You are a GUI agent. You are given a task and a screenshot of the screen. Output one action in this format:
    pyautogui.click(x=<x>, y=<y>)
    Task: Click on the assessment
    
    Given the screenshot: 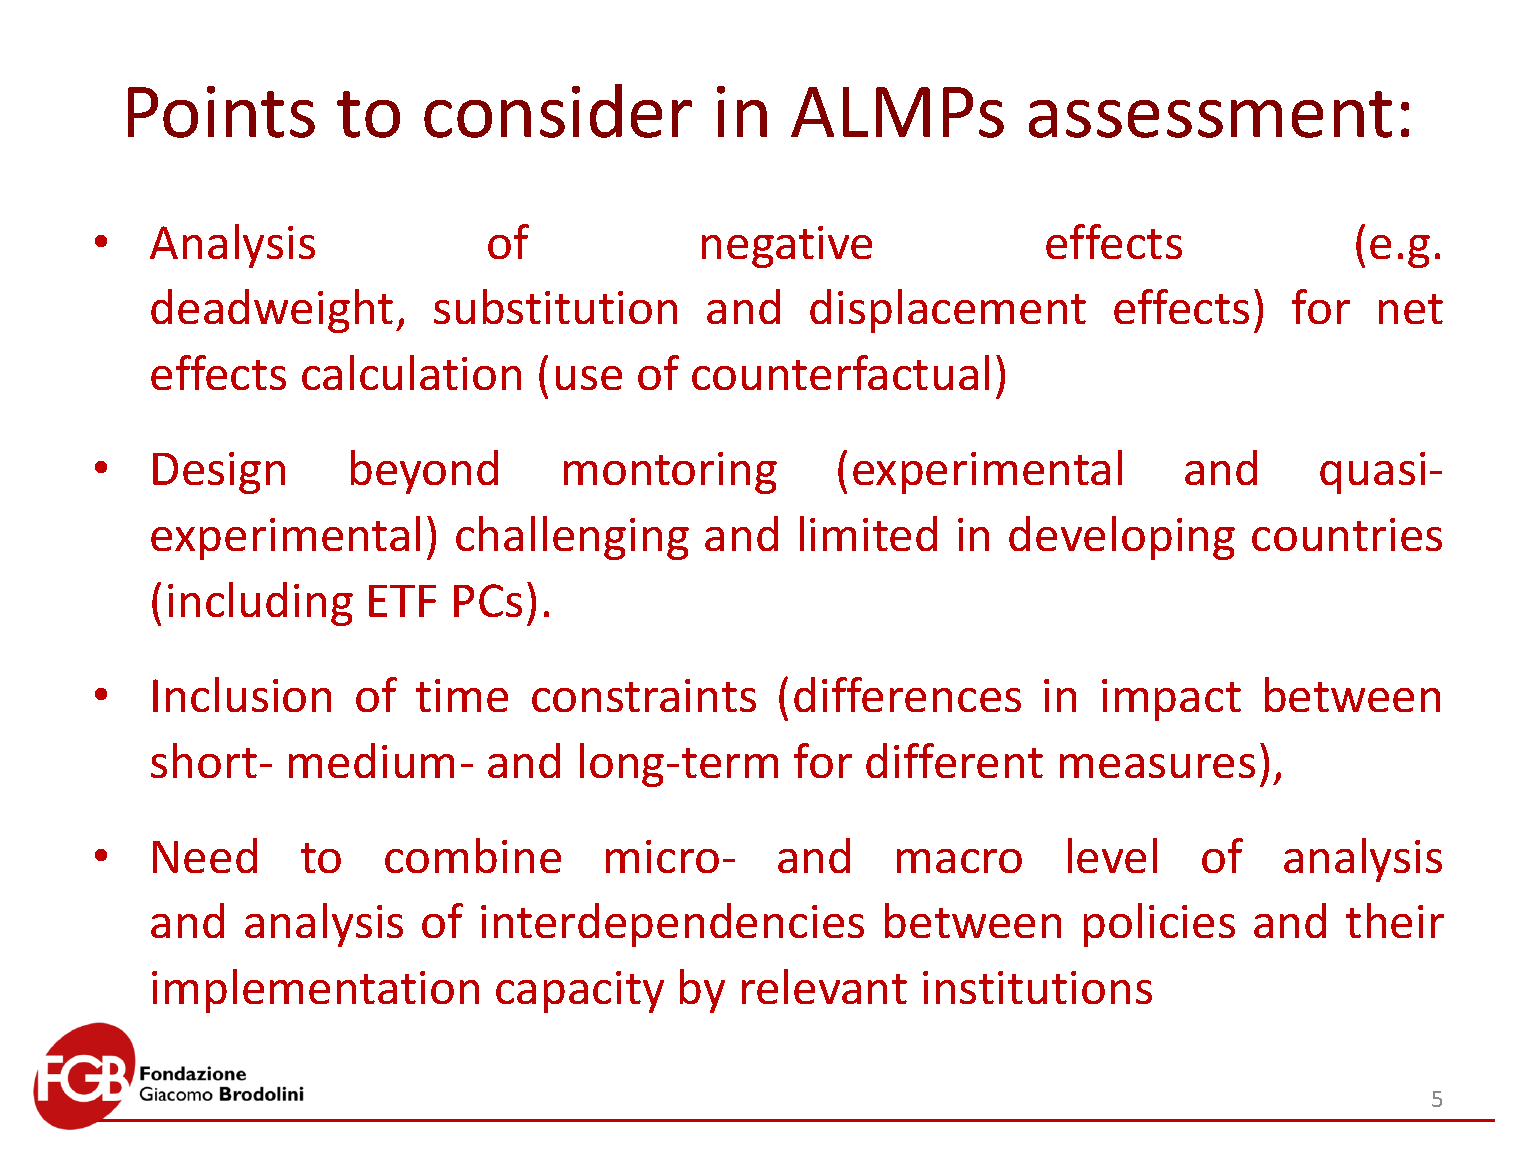 What is the action you would take?
    pyautogui.click(x=1210, y=114)
